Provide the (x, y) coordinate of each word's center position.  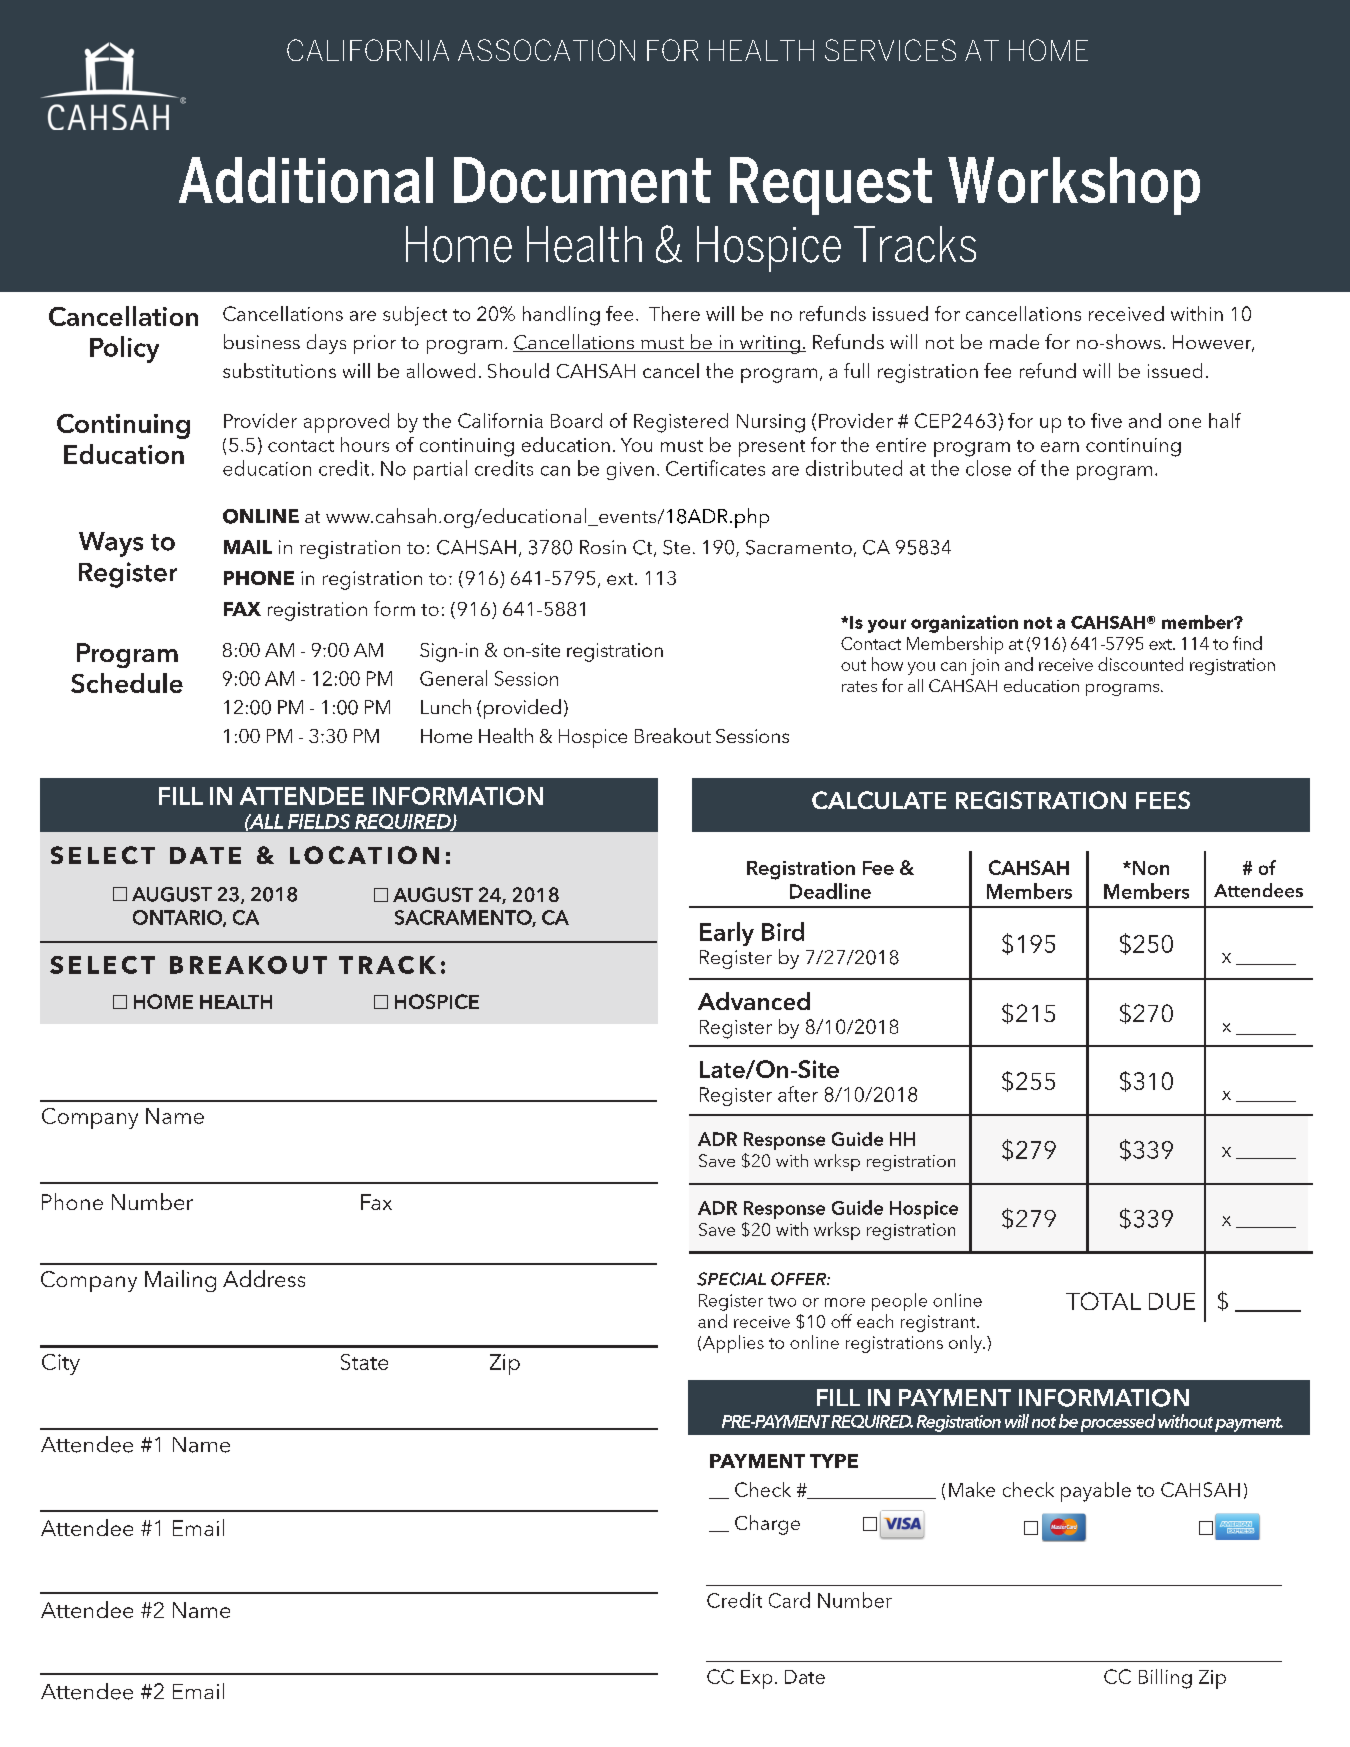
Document (582, 180)
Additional (306, 180)
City (61, 1364)
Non (1149, 868)
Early (727, 934)
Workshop (1074, 186)
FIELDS (319, 821)
